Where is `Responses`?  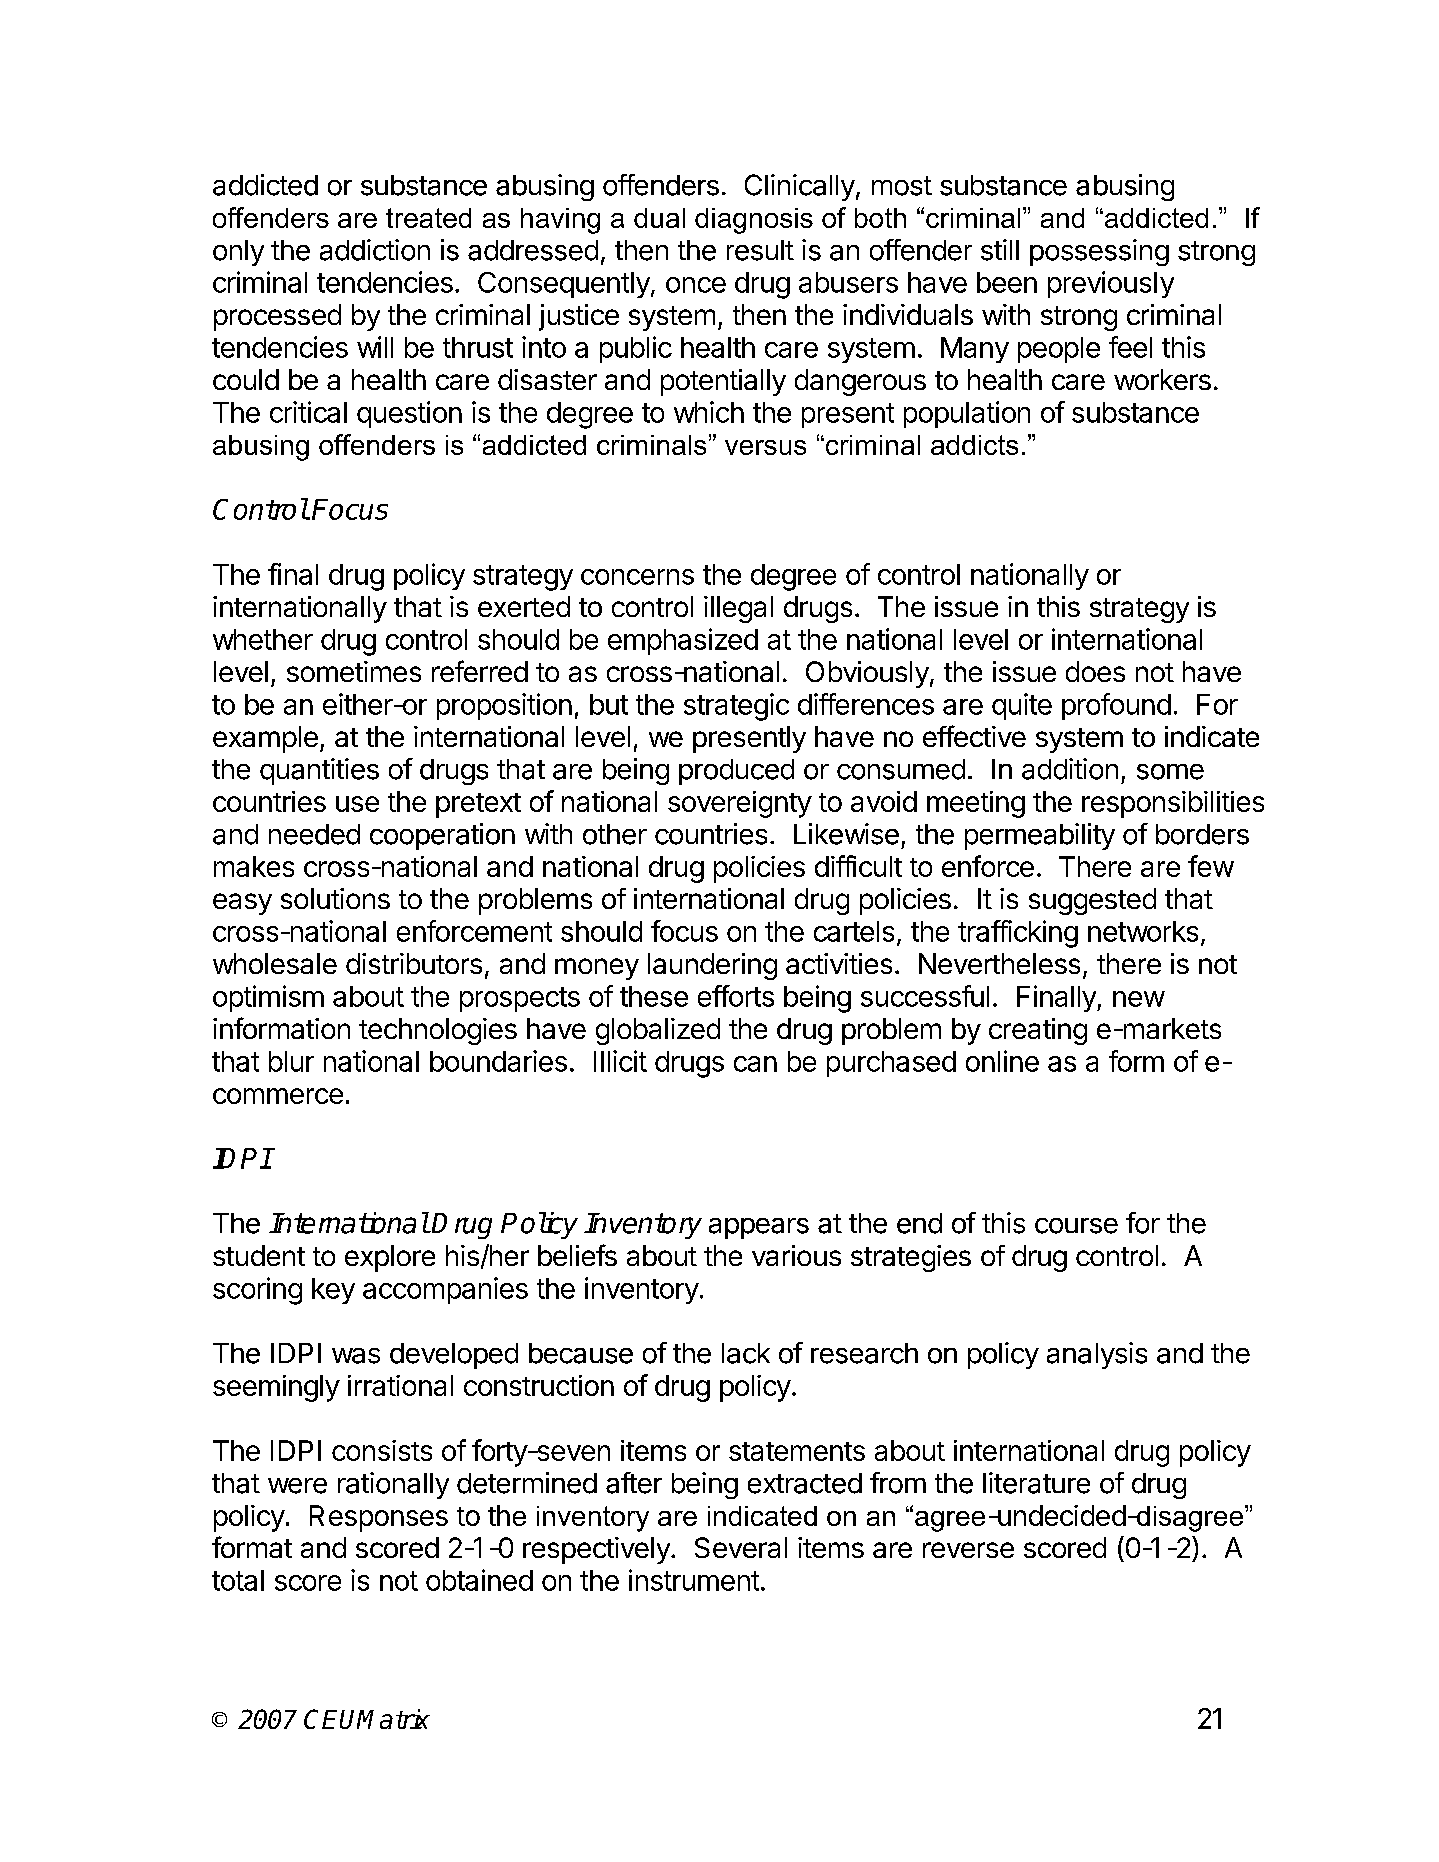 Responses is located at coordinates (379, 1518).
